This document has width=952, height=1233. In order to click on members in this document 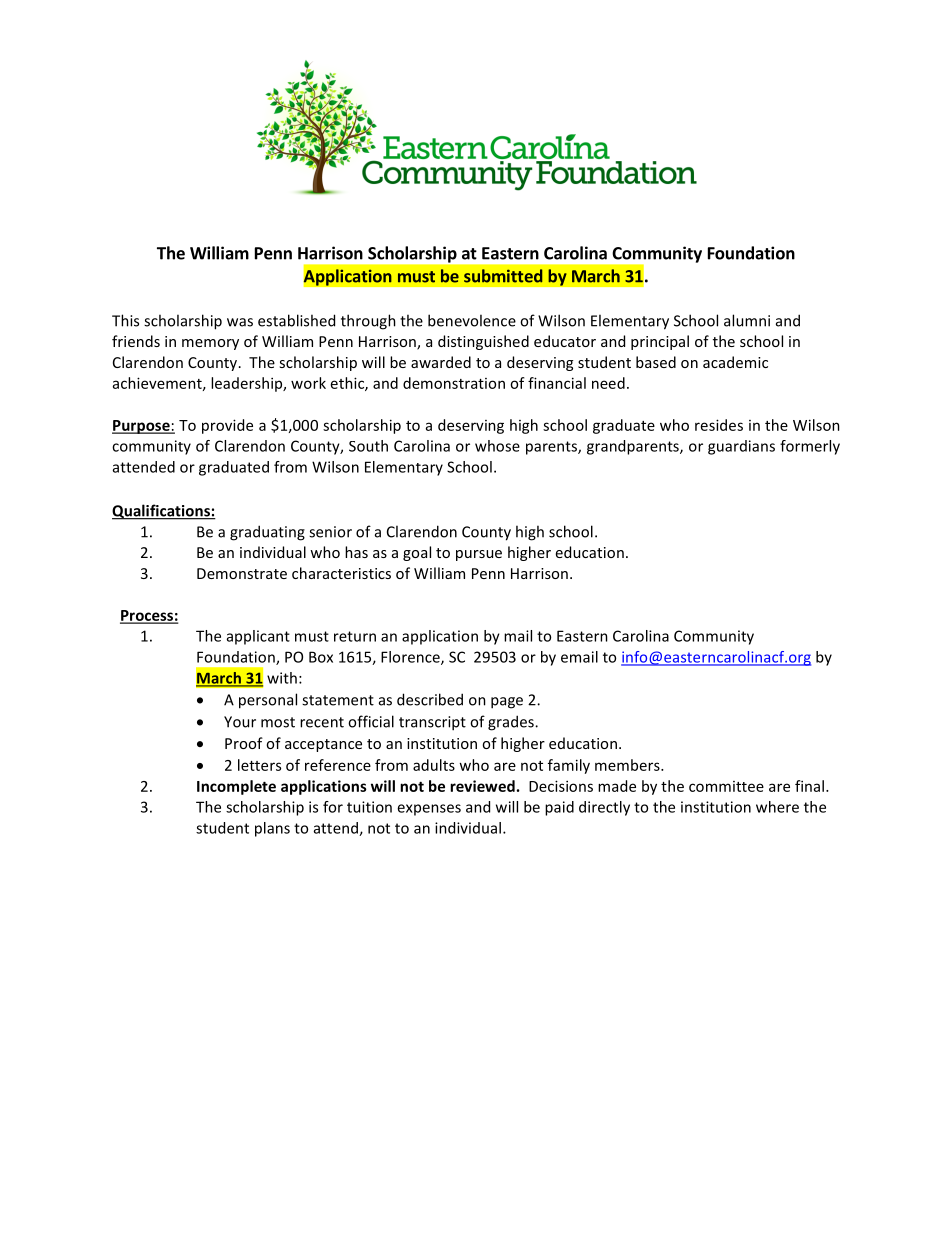, I will do `click(628, 765)`.
